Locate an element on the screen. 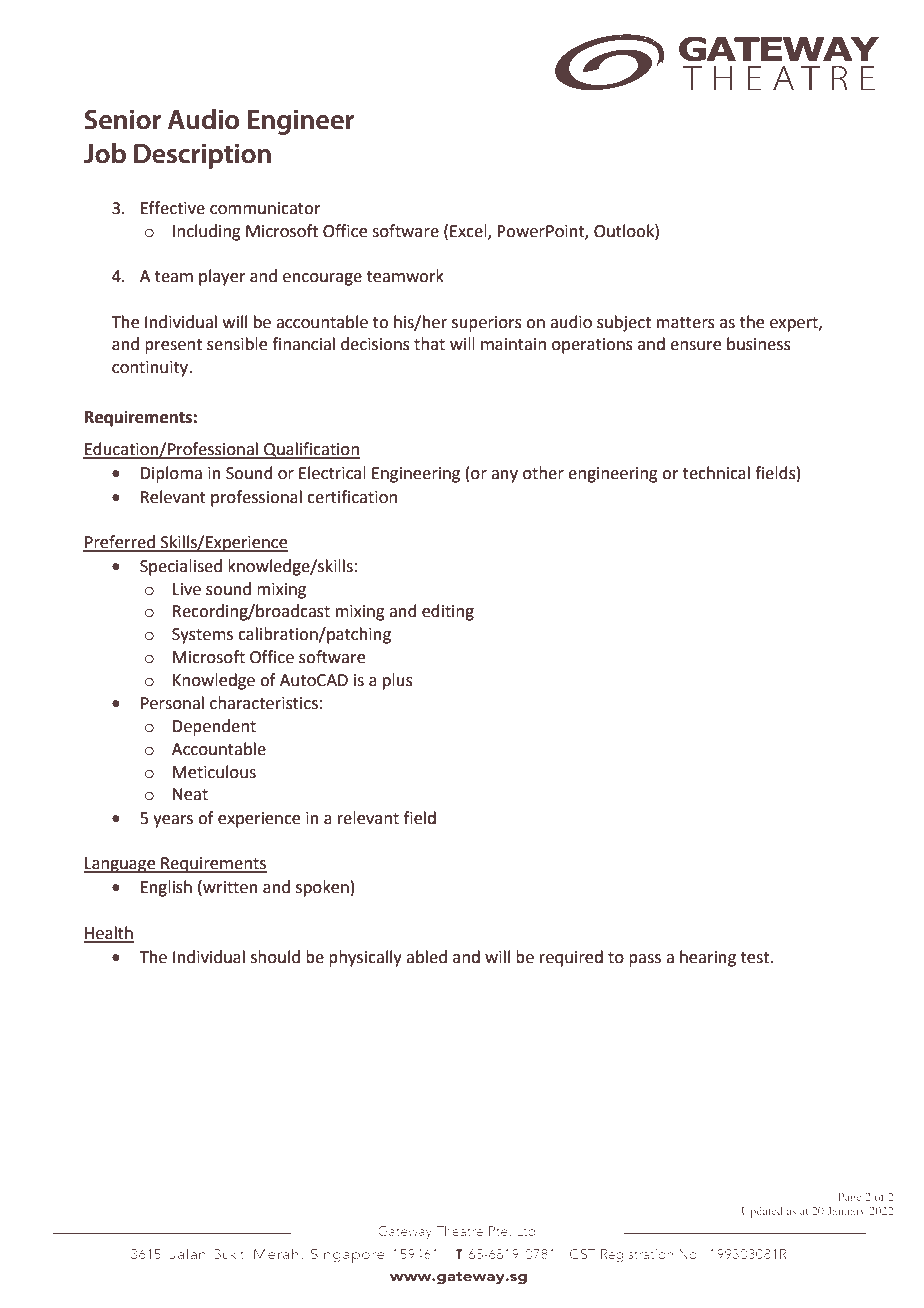 Image resolution: width=924 pixels, height=1308 pixels. plus is located at coordinates (398, 681).
